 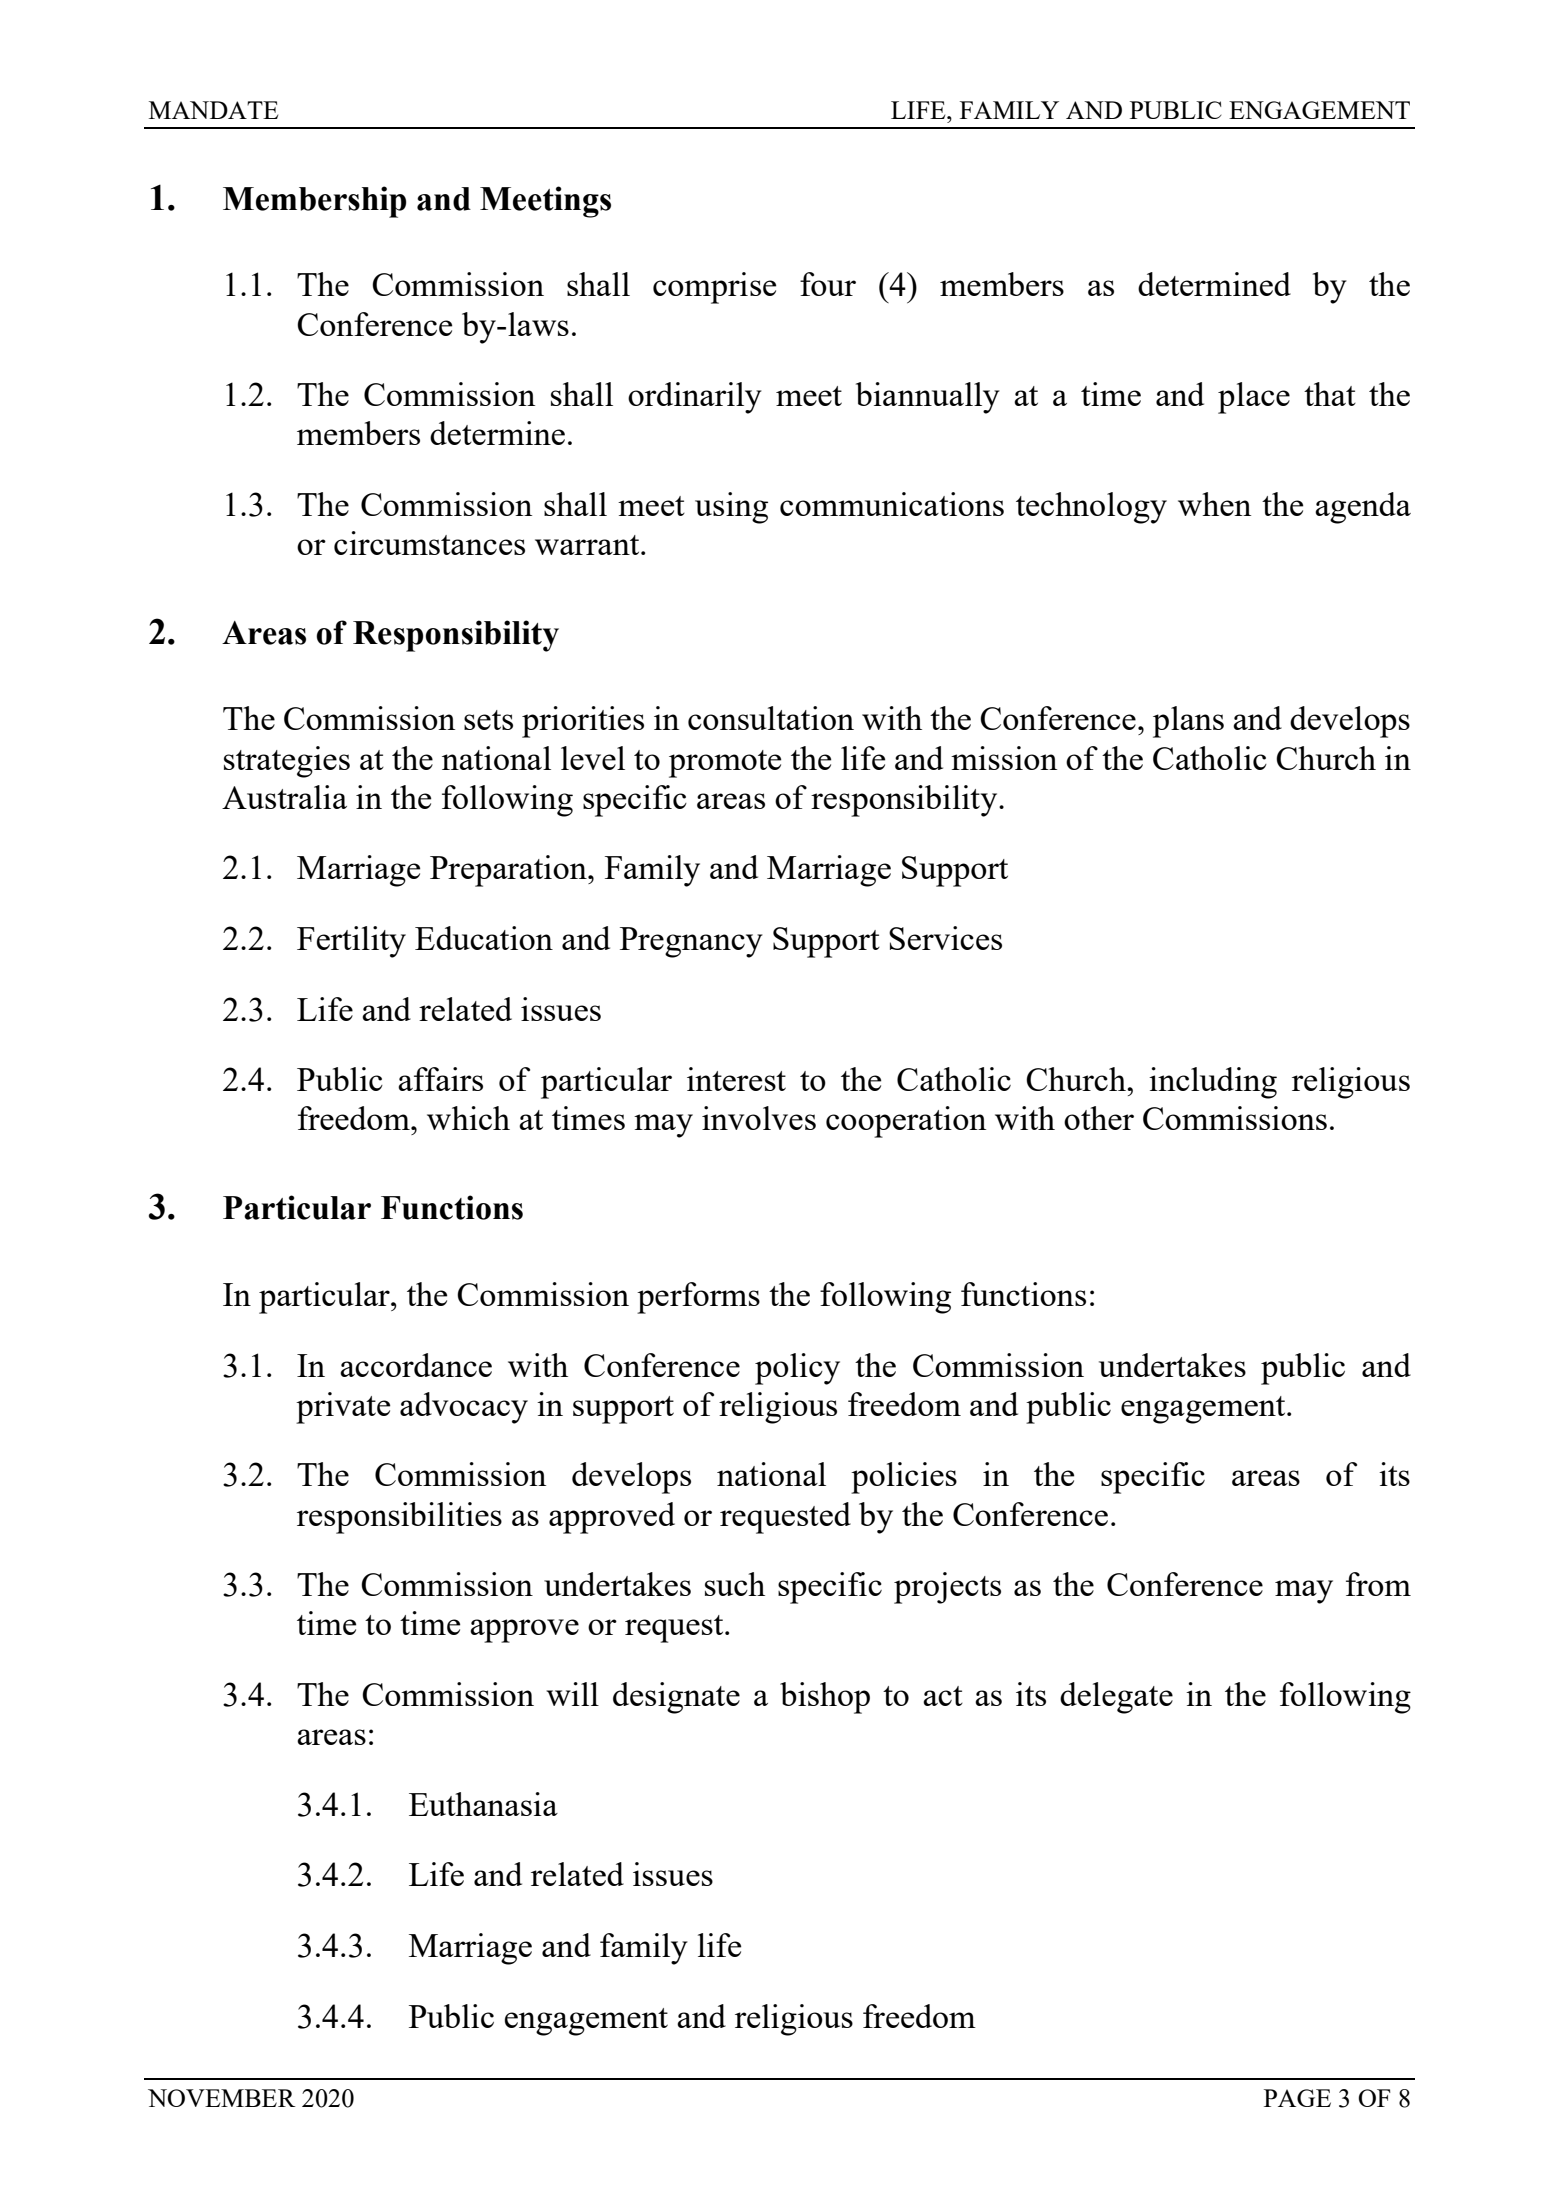 I want to click on affairs, so click(x=440, y=1079).
